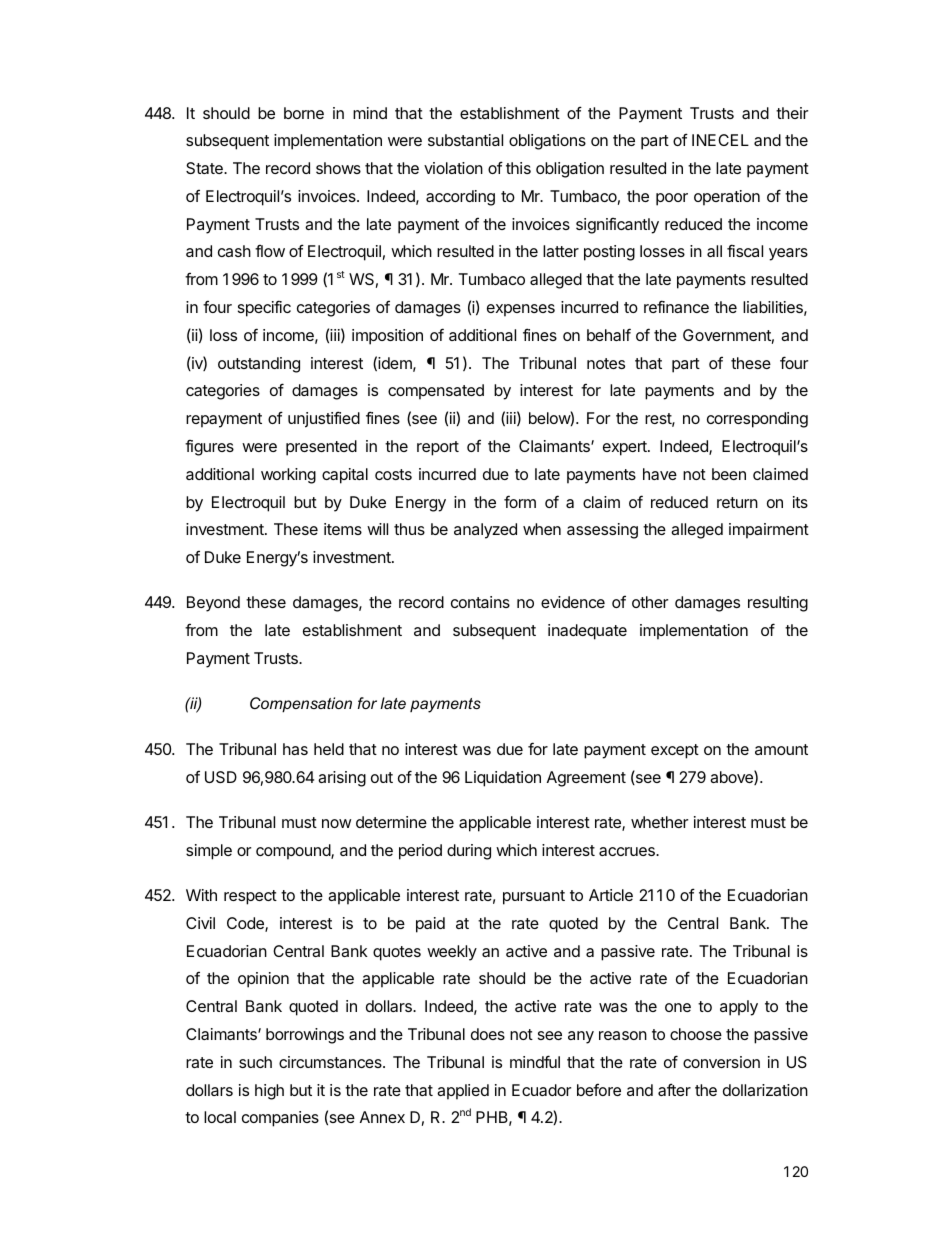  What do you see at coordinates (469, 852) in the page?
I see `during` at bounding box center [469, 852].
